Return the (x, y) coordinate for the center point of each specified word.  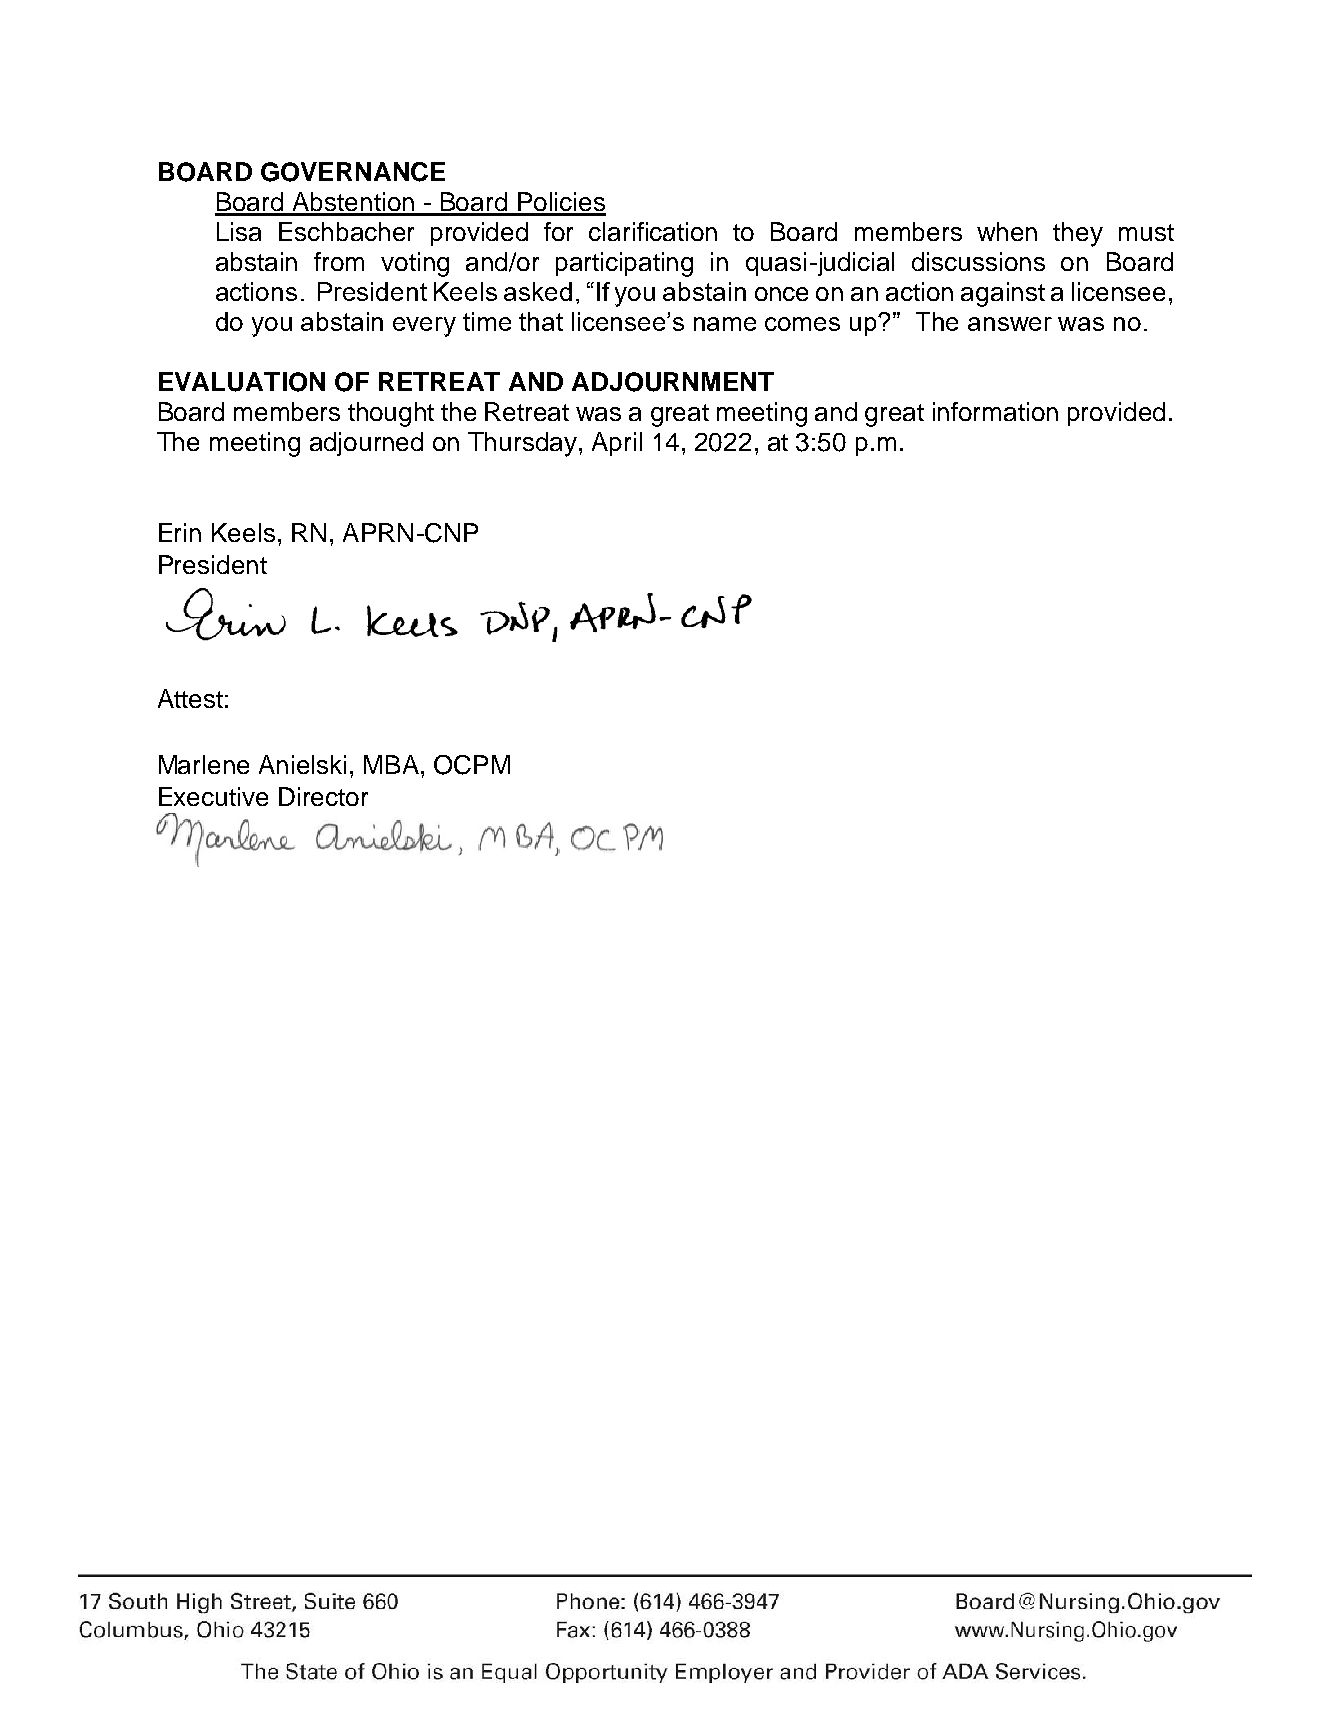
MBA (391, 764)
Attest (190, 698)
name (725, 324)
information (995, 411)
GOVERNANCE (353, 172)
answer (1010, 324)
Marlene (204, 764)
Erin (180, 532)
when (1007, 231)
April (617, 444)
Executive (213, 796)
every (424, 327)
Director (323, 796)
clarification (653, 231)
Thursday (524, 444)
